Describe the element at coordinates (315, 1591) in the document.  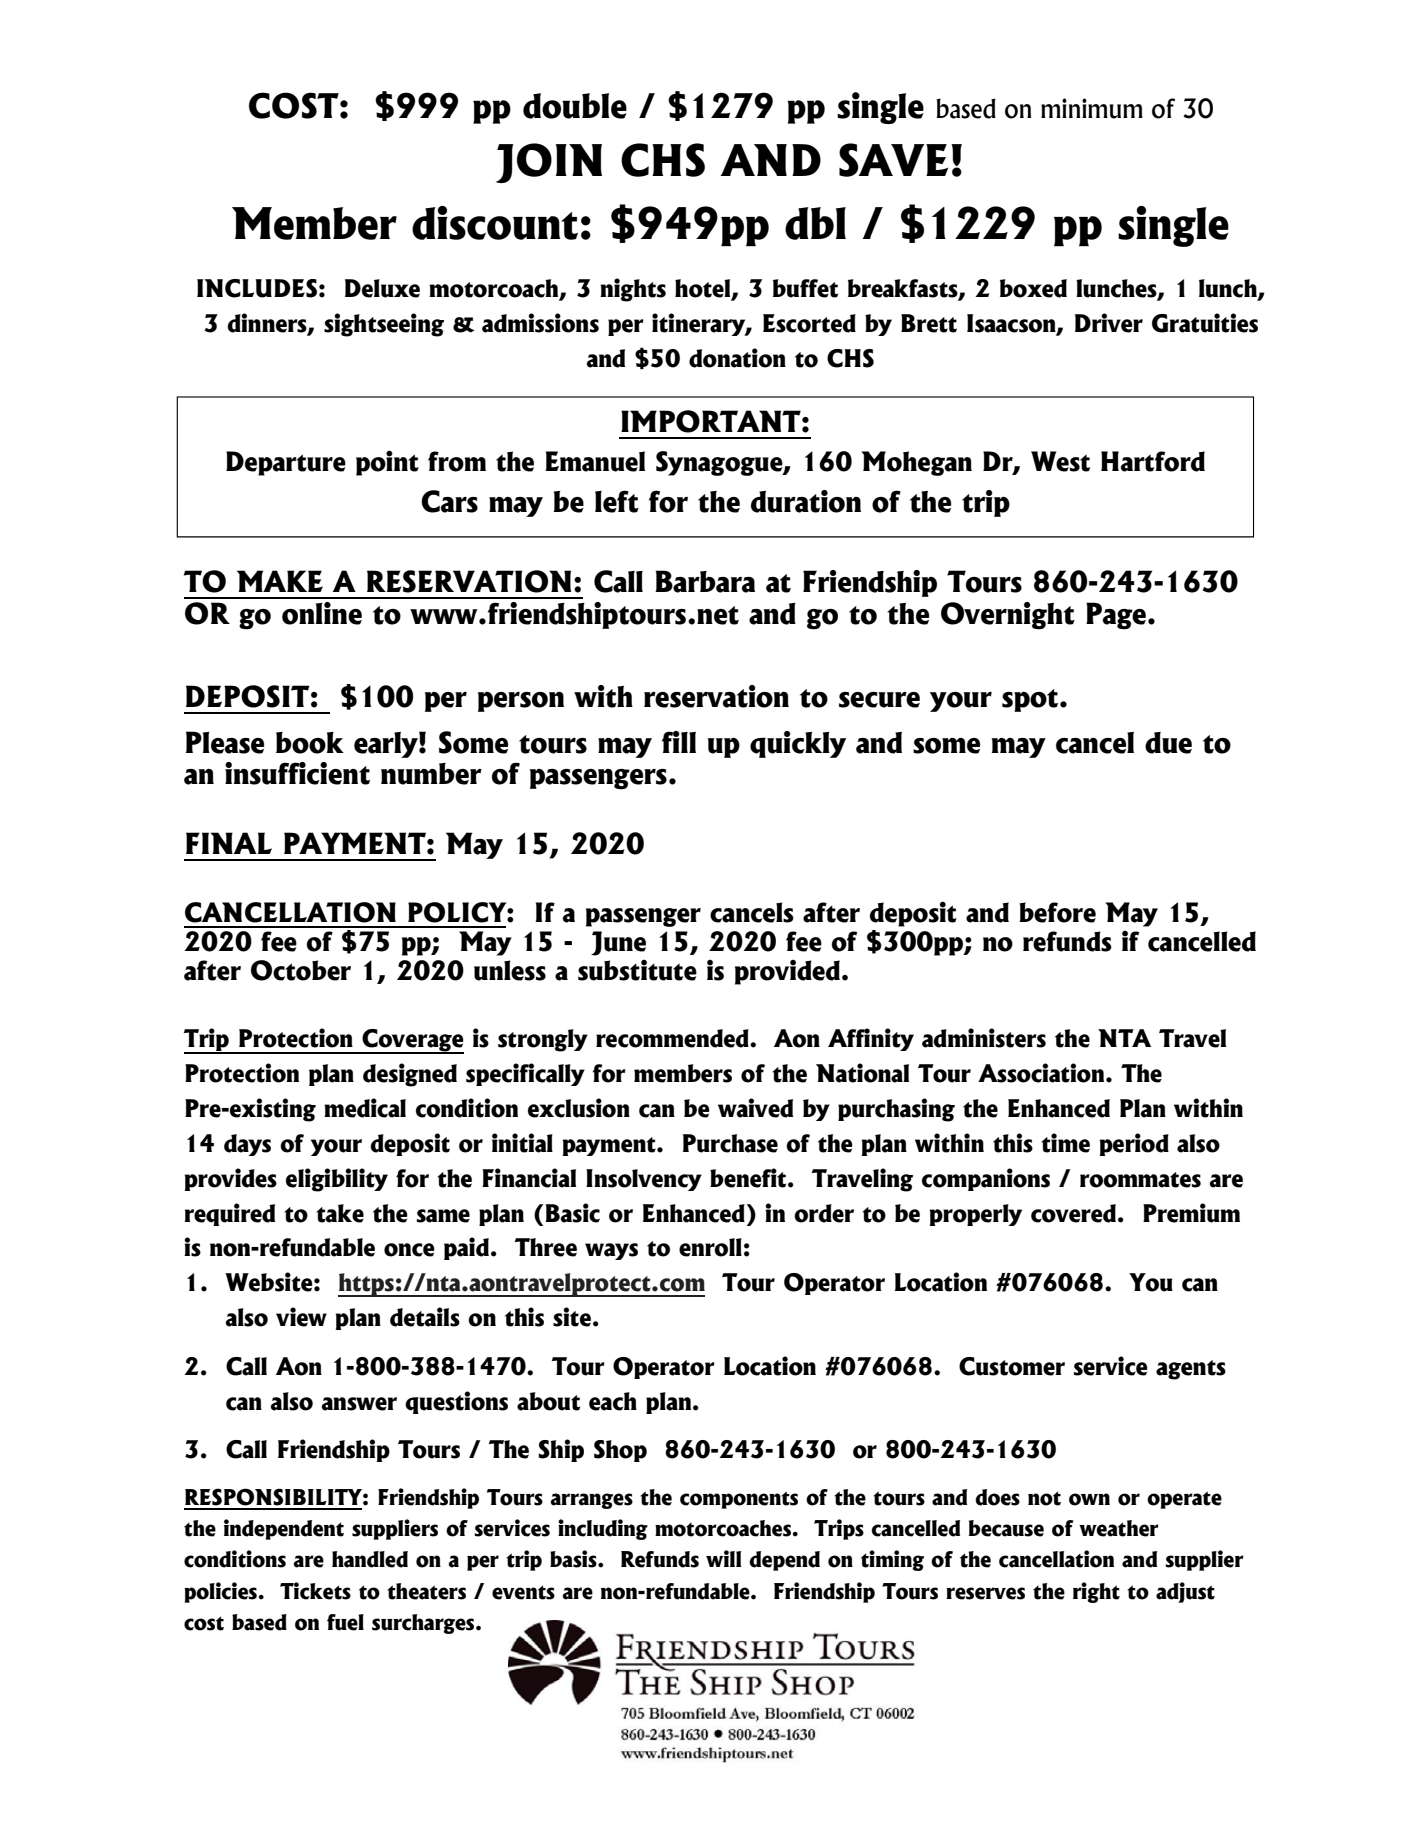
I see `Tickets` at that location.
